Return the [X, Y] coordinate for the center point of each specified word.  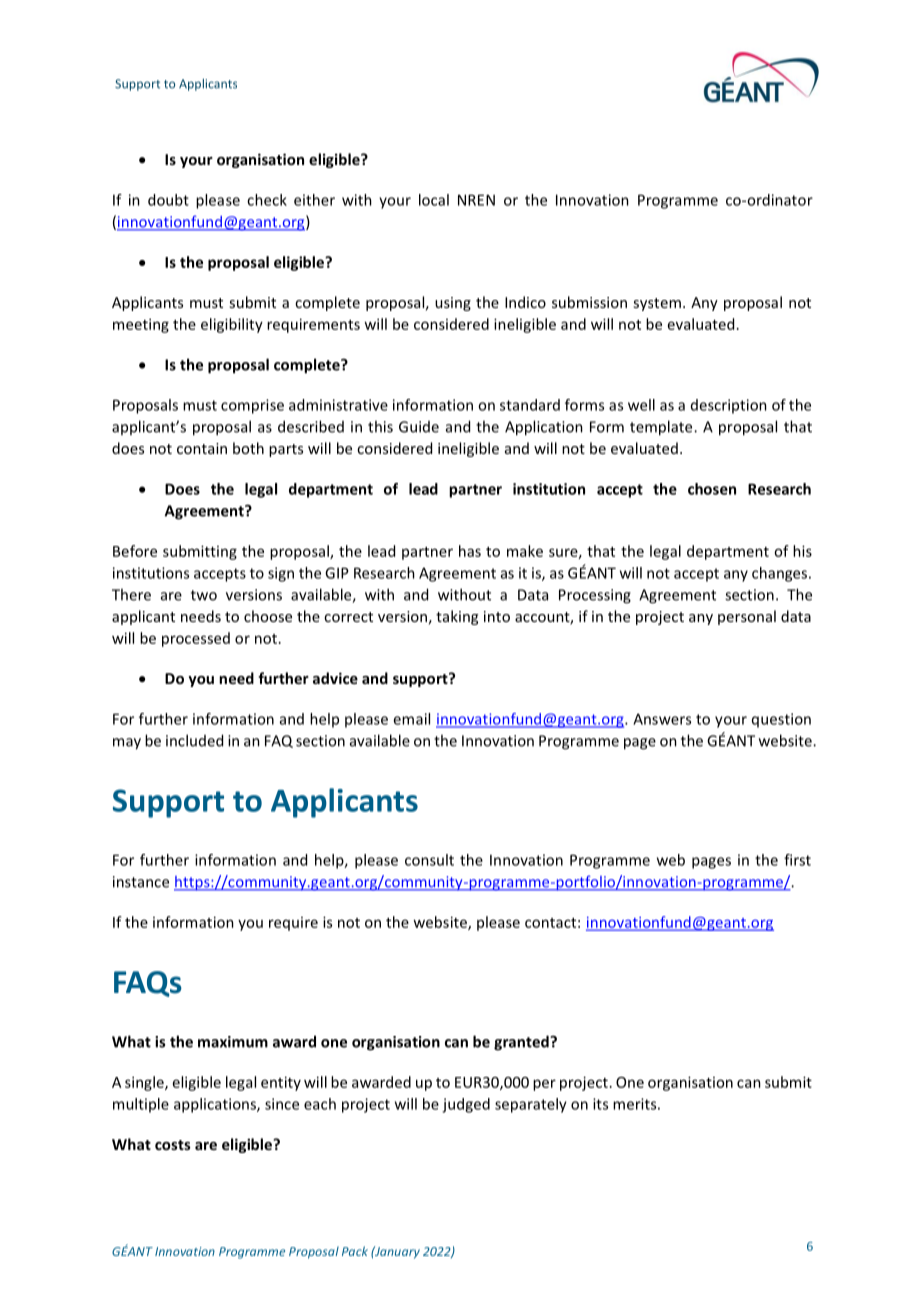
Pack [355, 1251]
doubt [168, 200]
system [657, 304]
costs [173, 1145]
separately [531, 1105]
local [434, 200]
